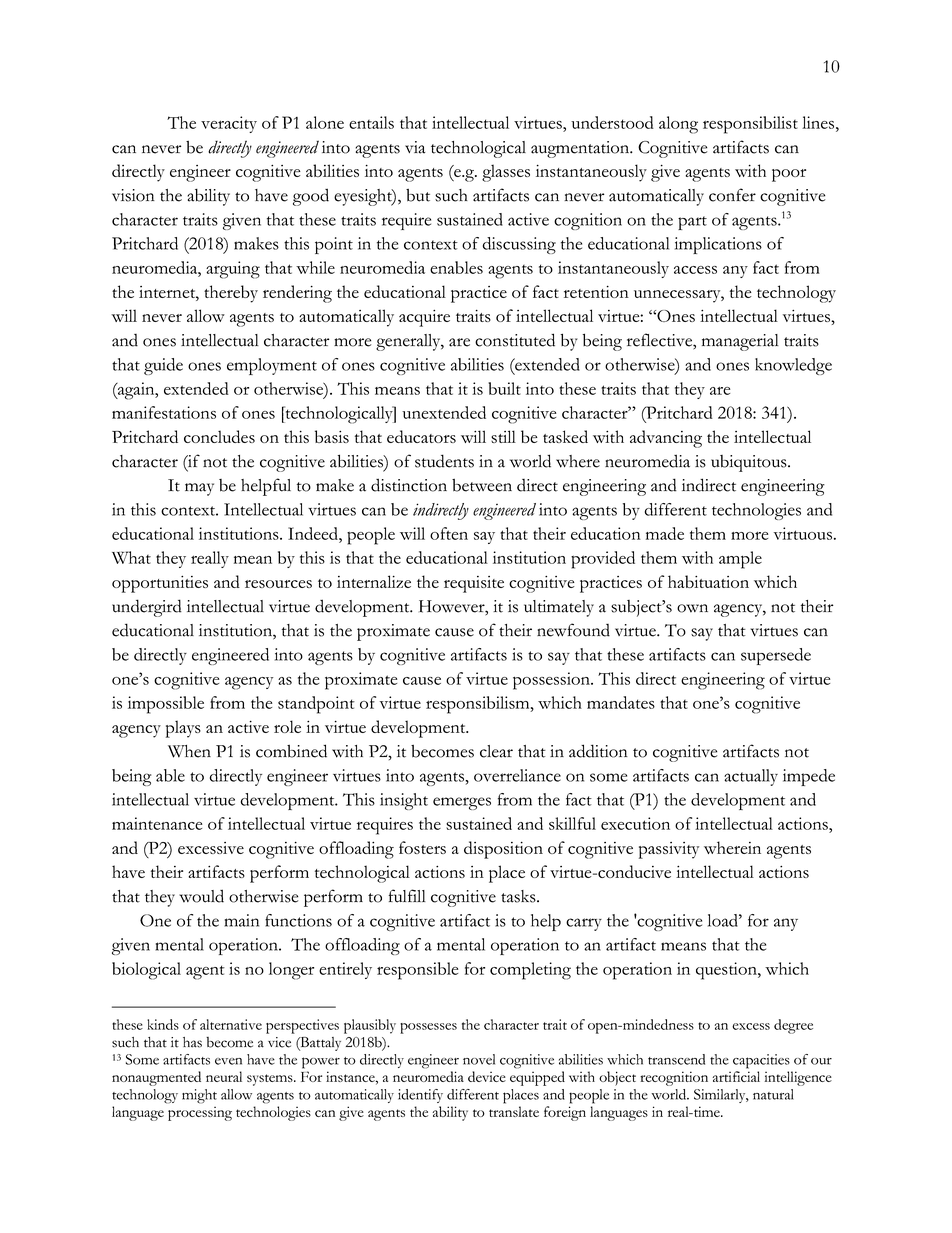 Image resolution: width=952 pixels, height=1233 pixels. I want to click on artificial, so click(736, 1076).
